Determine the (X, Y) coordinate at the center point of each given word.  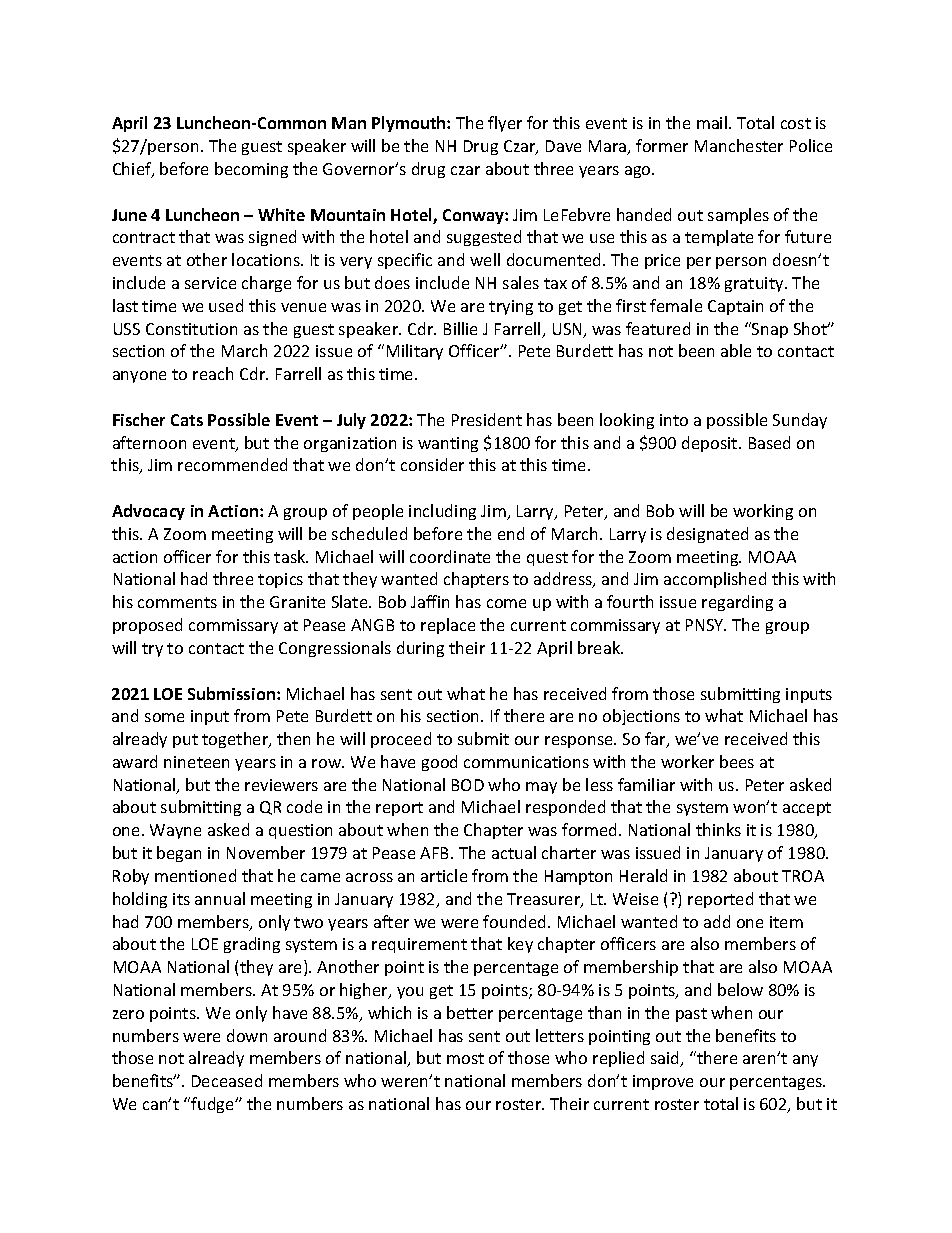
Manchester (739, 145)
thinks (718, 829)
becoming (251, 170)
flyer (505, 124)
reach (213, 373)
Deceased (227, 1080)
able (736, 350)
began (179, 854)
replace (448, 626)
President (487, 419)
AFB (436, 853)
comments (177, 602)
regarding (737, 603)
